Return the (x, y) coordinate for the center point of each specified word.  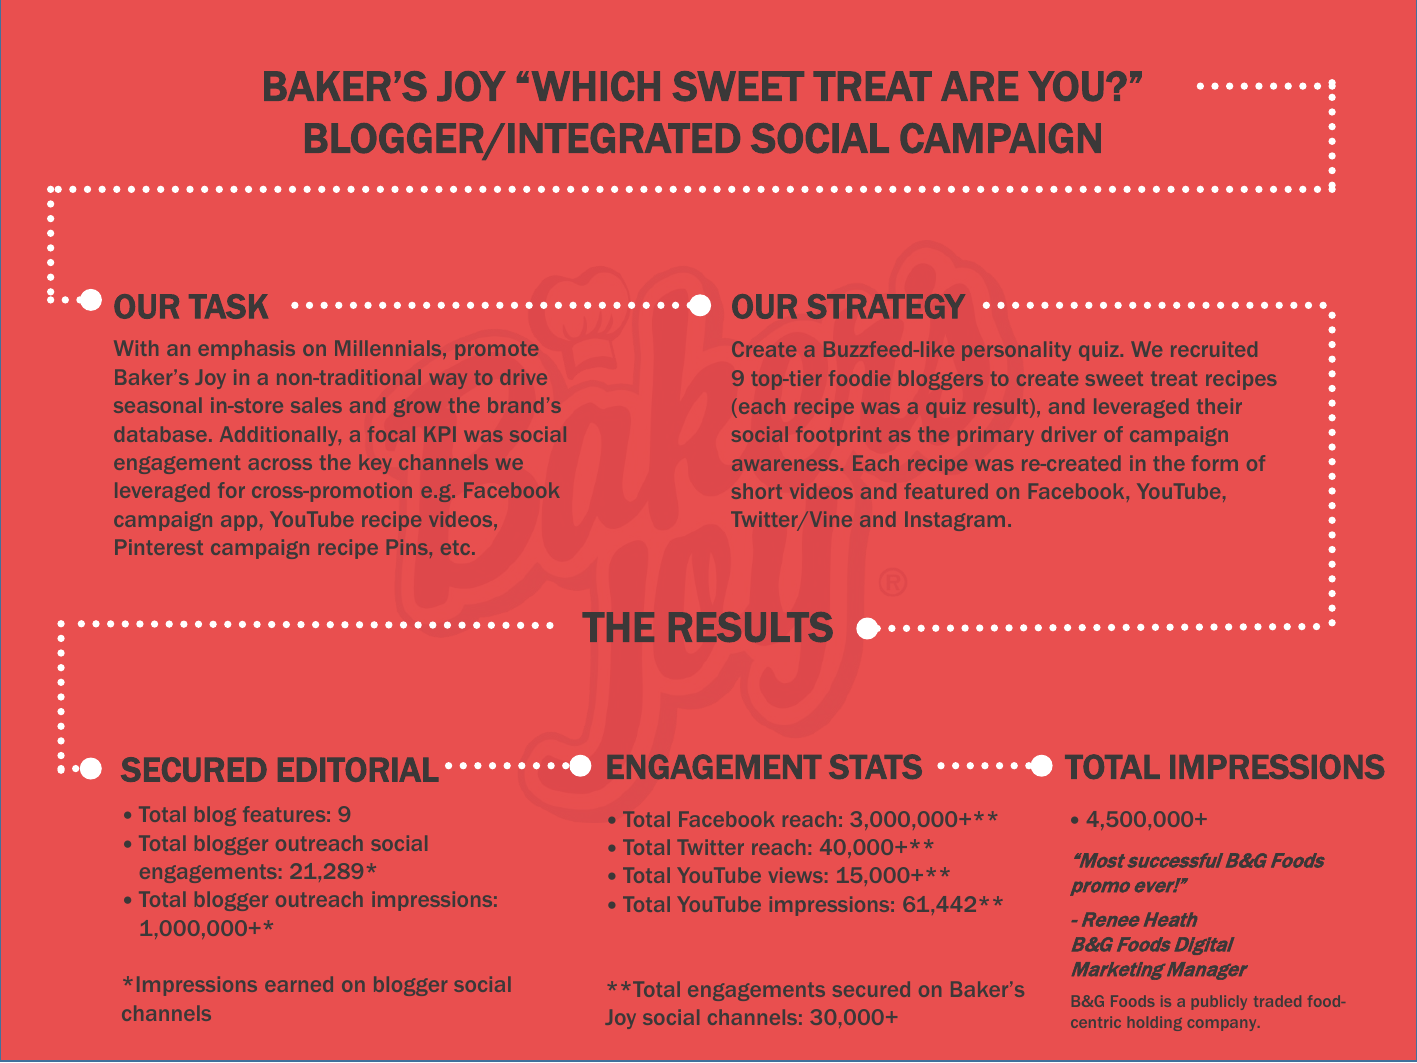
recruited (1214, 349)
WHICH (596, 86)
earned (299, 984)
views (795, 875)
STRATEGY (886, 306)
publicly (1219, 1002)
